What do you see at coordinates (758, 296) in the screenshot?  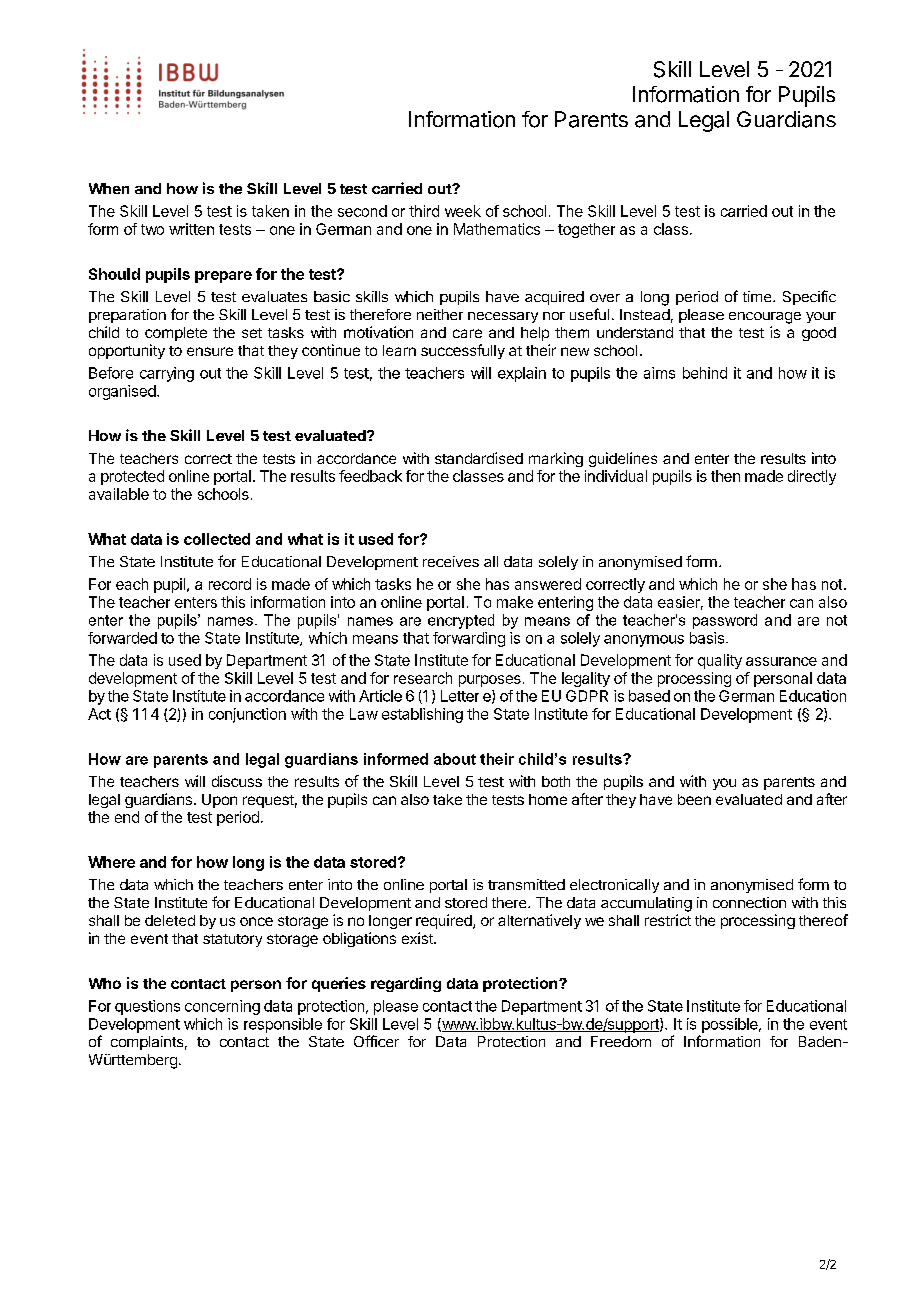 I see `time` at bounding box center [758, 296].
